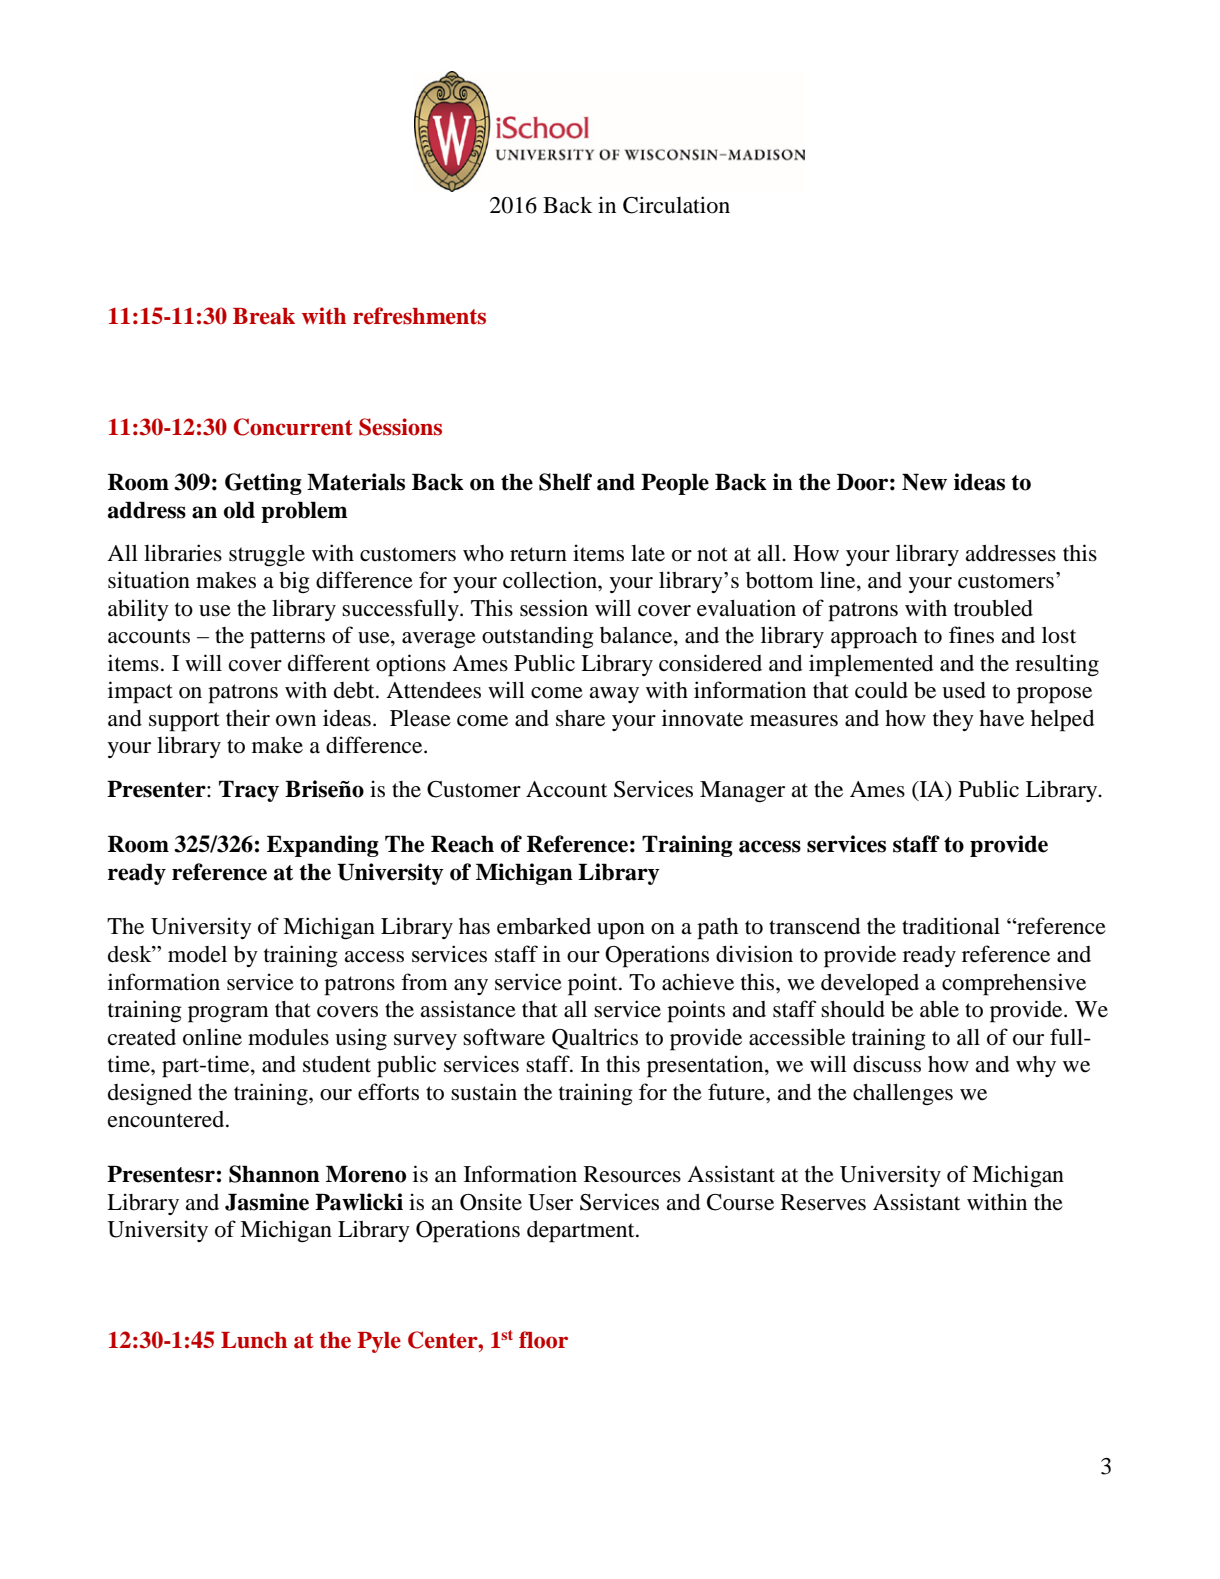  What do you see at coordinates (580, 718) in the page?
I see `share` at bounding box center [580, 718].
